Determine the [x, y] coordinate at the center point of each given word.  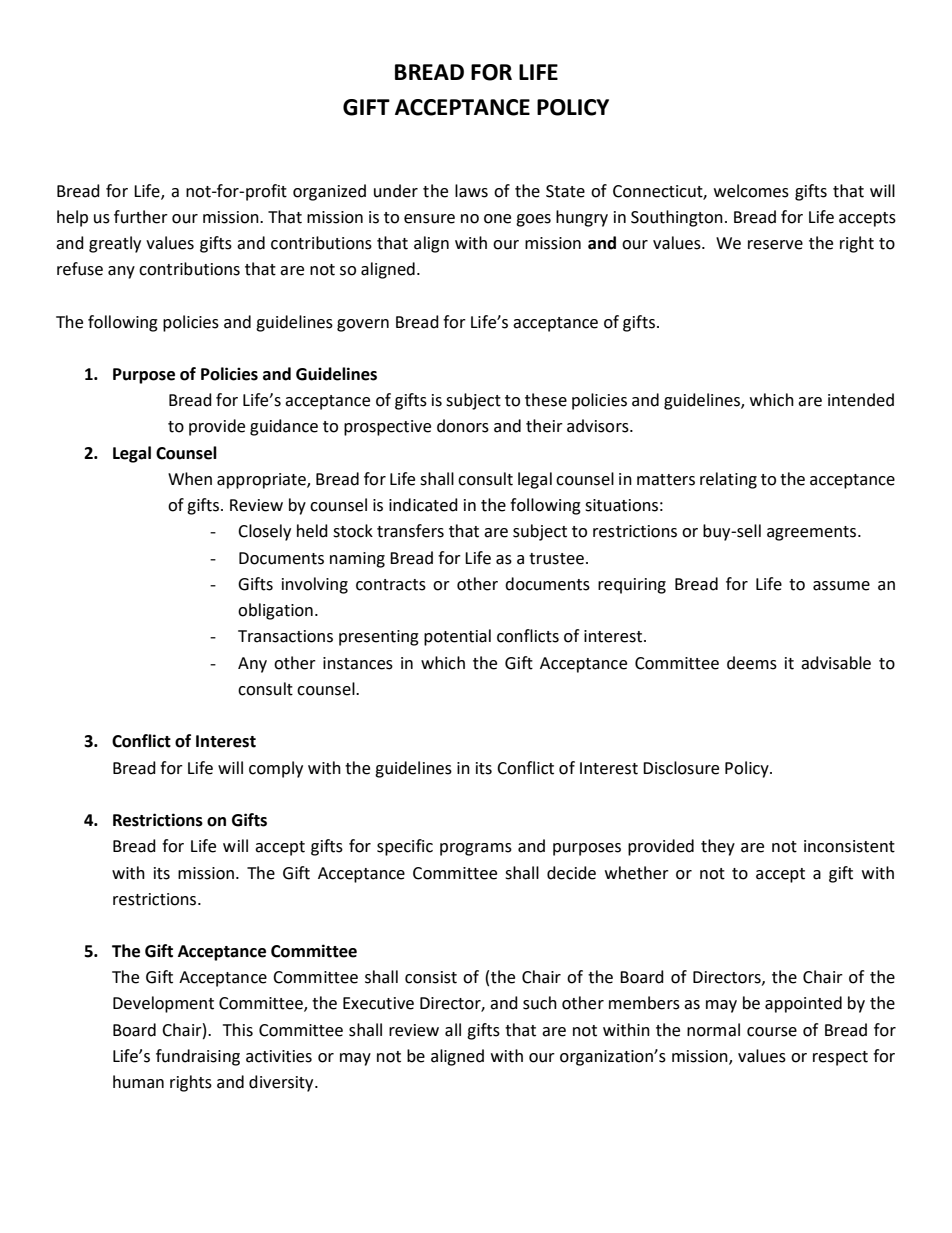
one [497, 219]
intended [861, 400]
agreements [813, 533]
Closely [264, 532]
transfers [410, 531]
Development [163, 1004]
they [718, 847]
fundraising [198, 1057]
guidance [284, 427]
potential [457, 637]
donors [463, 426]
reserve [775, 245]
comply [276, 769]
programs [476, 849]
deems [752, 663]
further [141, 217]
